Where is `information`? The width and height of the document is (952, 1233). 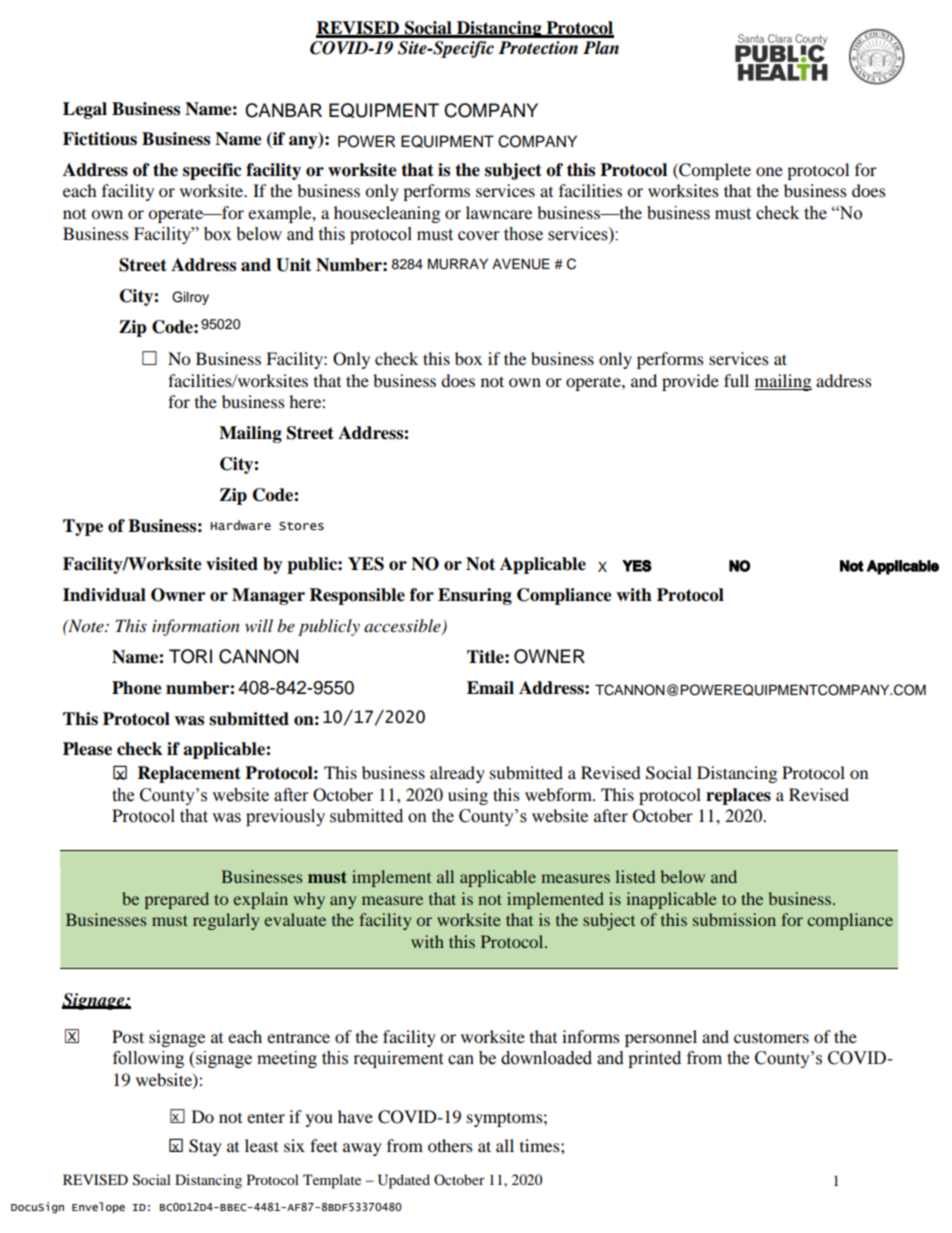
information is located at coordinates (196, 627).
